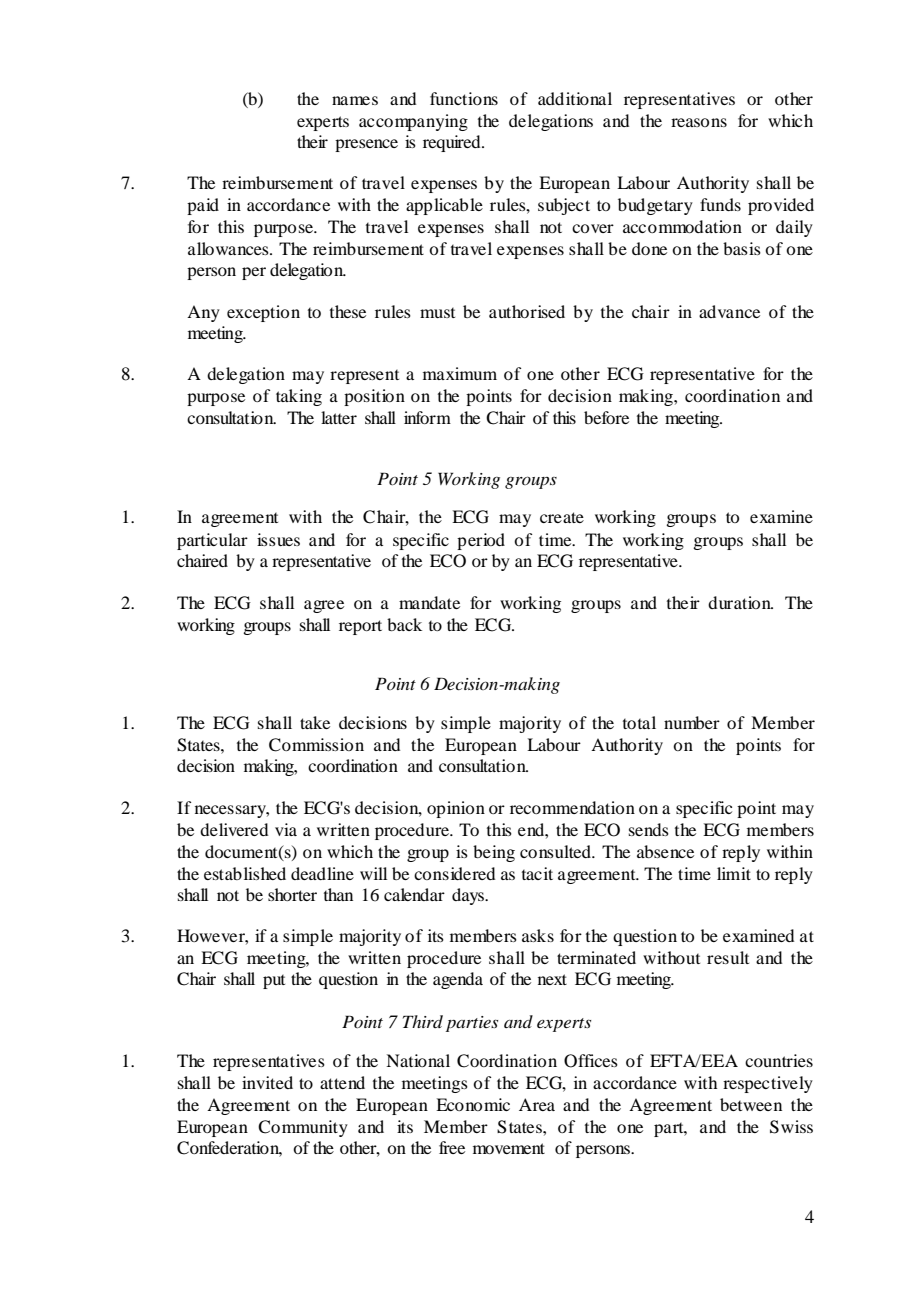 This screenshot has height=1308, width=924. What do you see at coordinates (355, 100) in the screenshot?
I see `names` at bounding box center [355, 100].
